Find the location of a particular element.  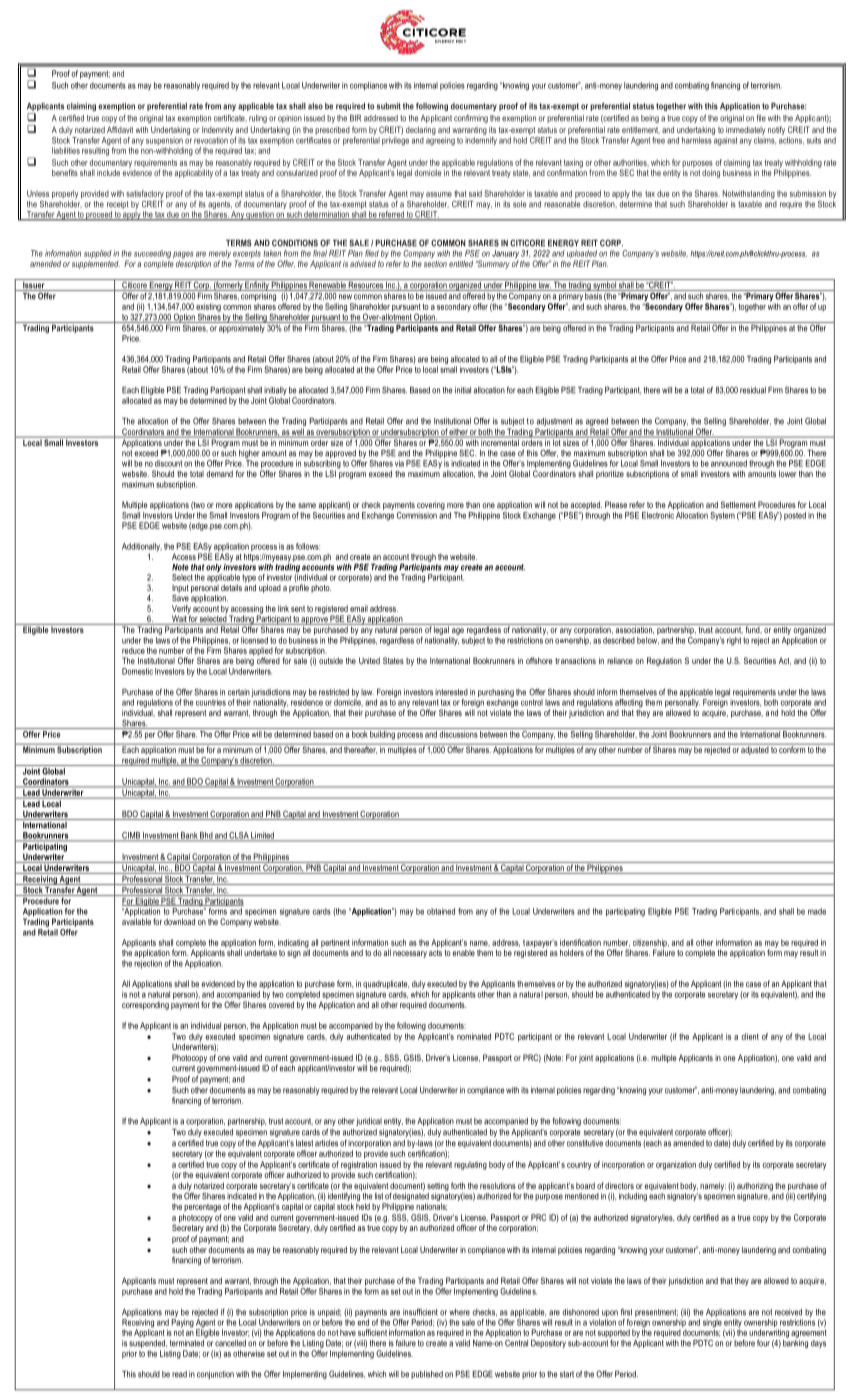

discussions is located at coordinates (458, 734).
